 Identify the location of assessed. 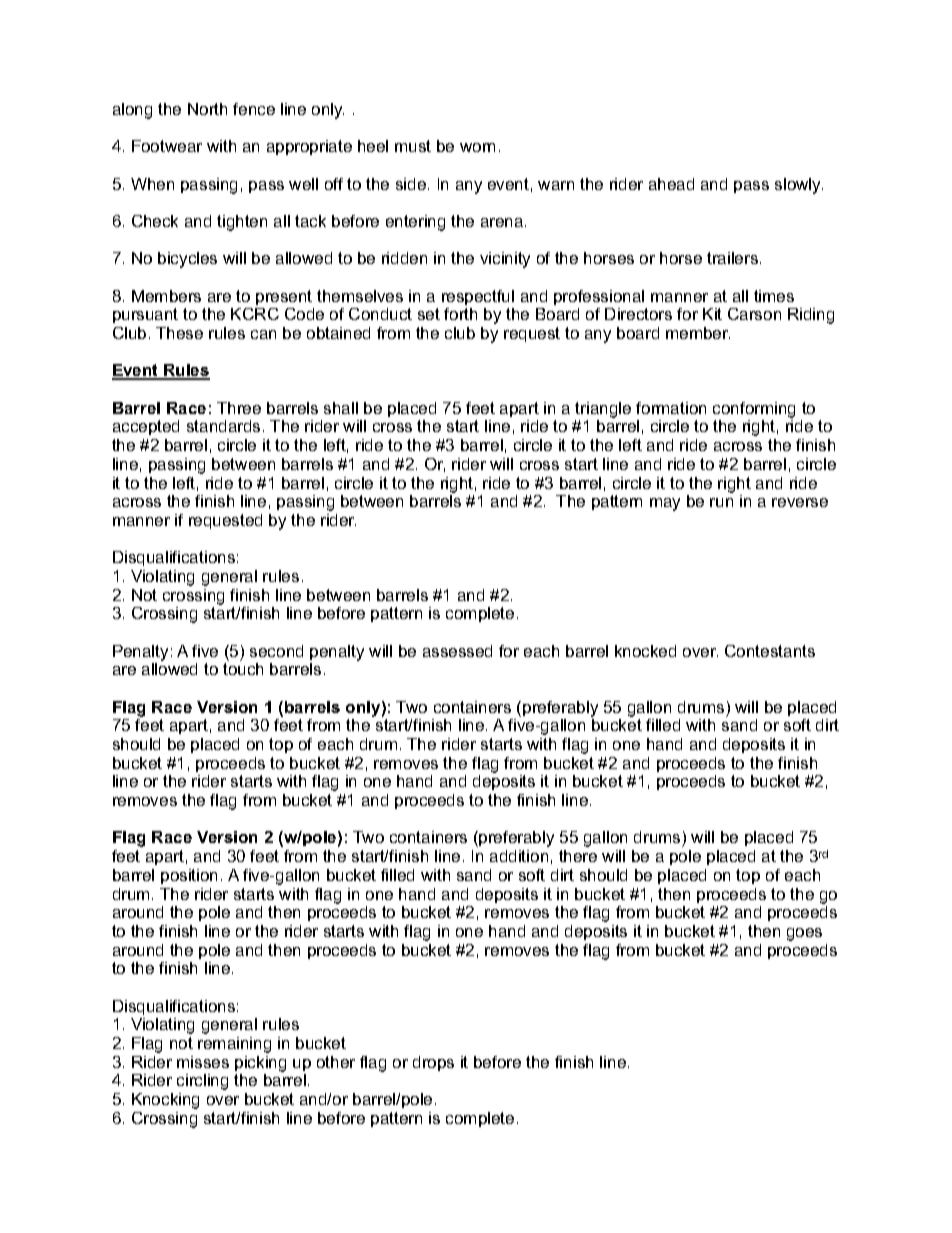
(457, 651).
